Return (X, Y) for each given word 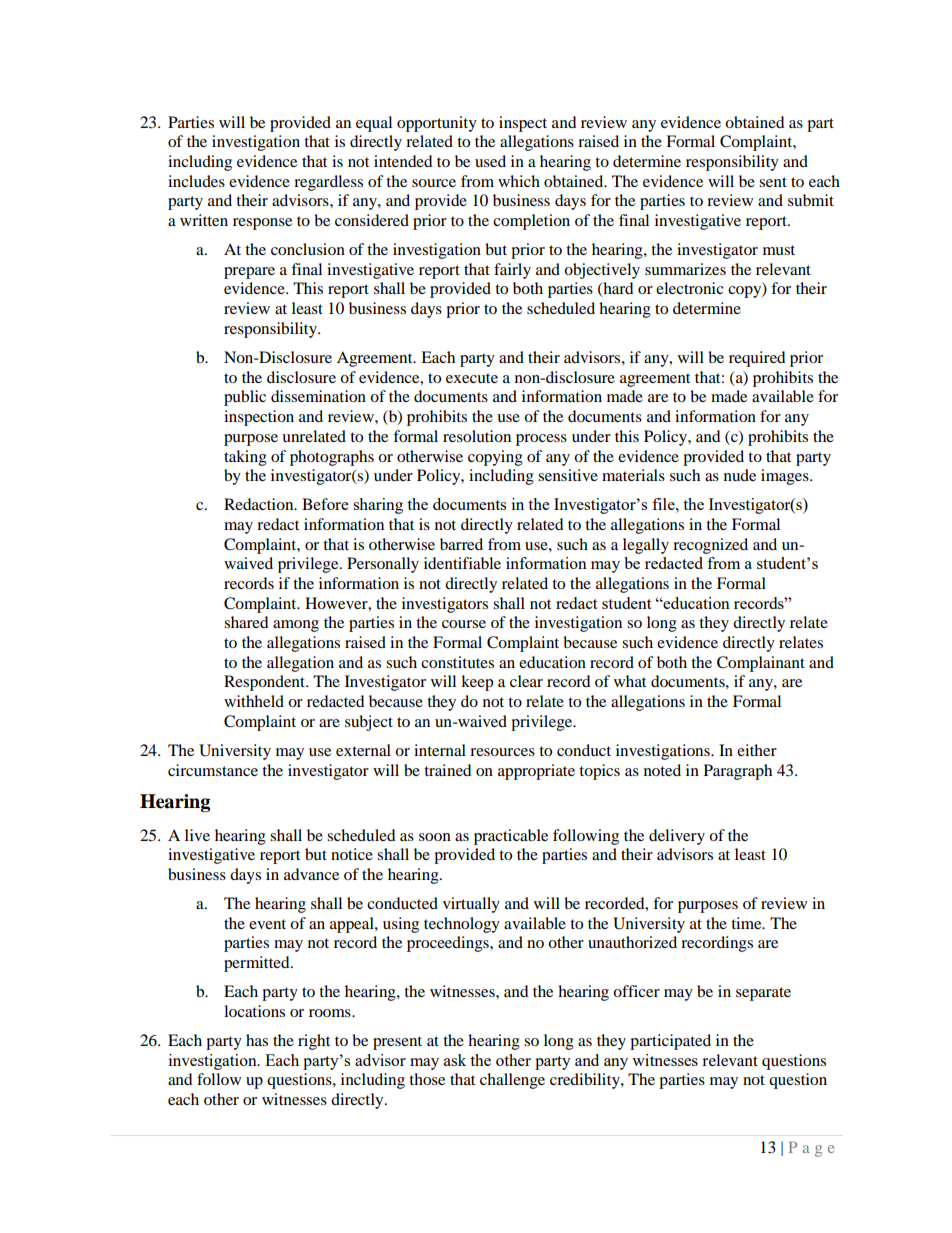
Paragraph (738, 772)
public (245, 398)
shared (246, 622)
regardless (328, 183)
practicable (511, 837)
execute (472, 378)
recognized (710, 546)
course (464, 624)
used (490, 161)
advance (311, 874)
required (757, 359)
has (257, 1040)
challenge (512, 1081)
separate (763, 994)
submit (811, 200)
